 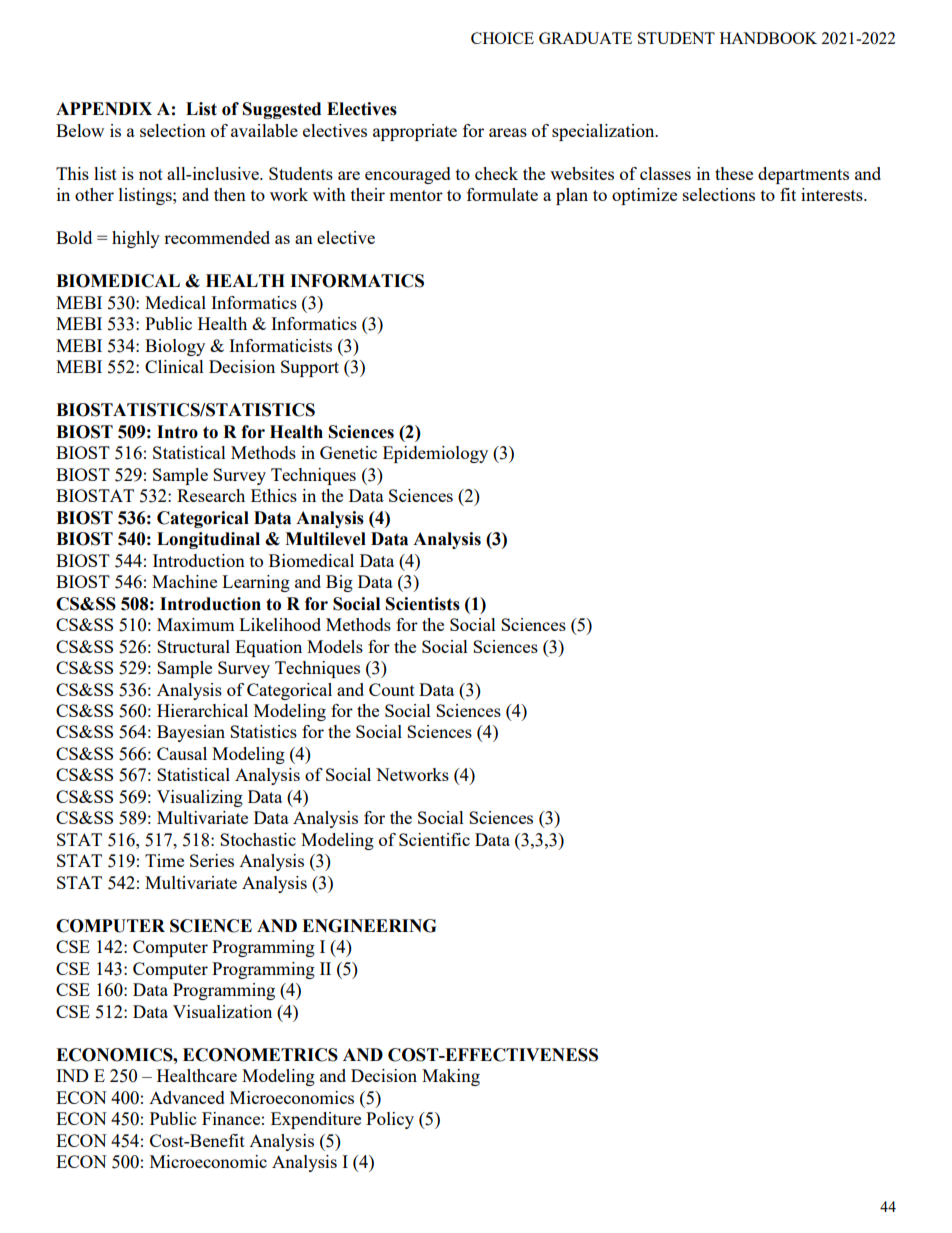 What do you see at coordinates (187, 1097) in the screenshot?
I see `Advanced` at bounding box center [187, 1097].
